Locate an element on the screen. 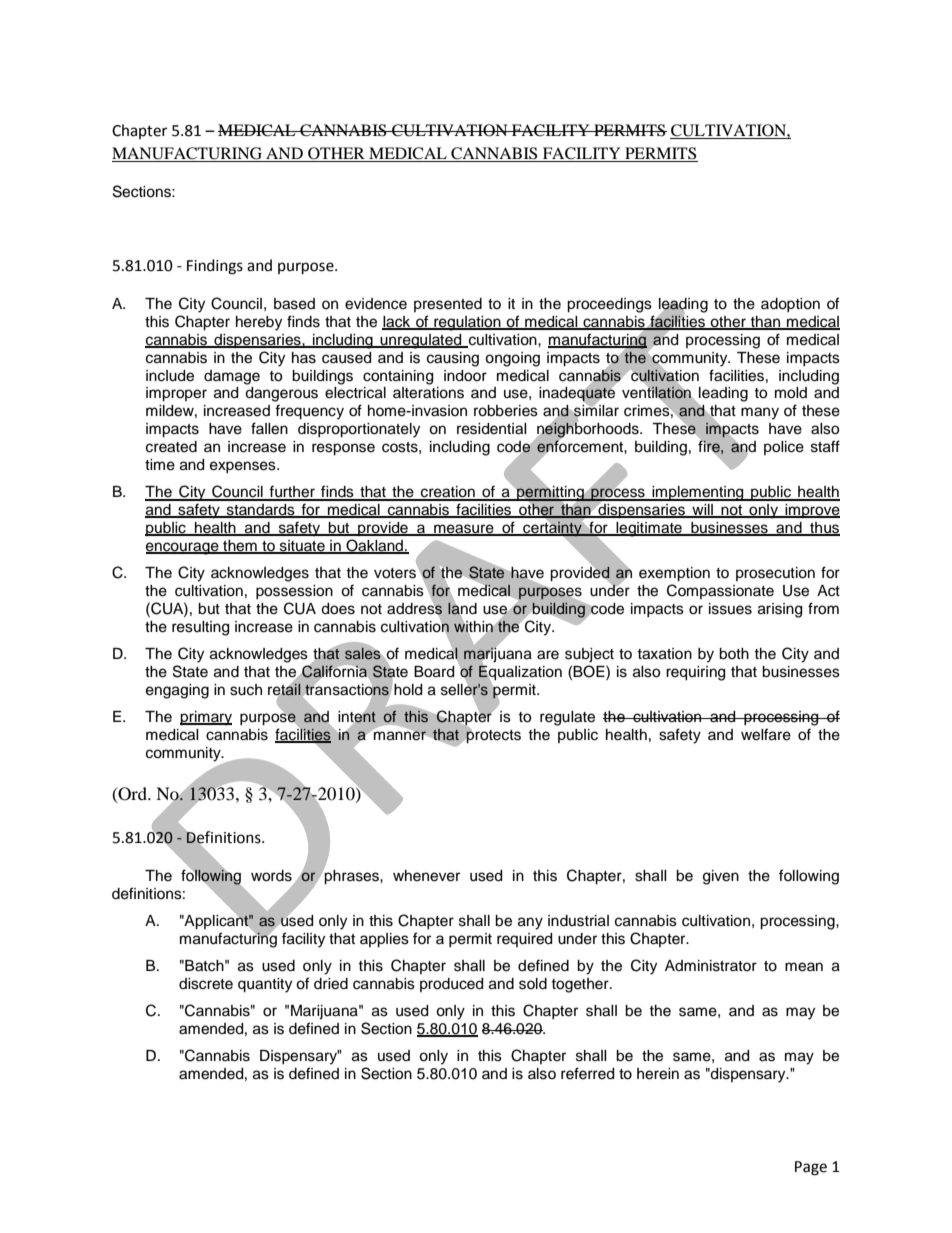 The height and width of the screenshot is (1233, 952). quantity is located at coordinates (265, 985).
